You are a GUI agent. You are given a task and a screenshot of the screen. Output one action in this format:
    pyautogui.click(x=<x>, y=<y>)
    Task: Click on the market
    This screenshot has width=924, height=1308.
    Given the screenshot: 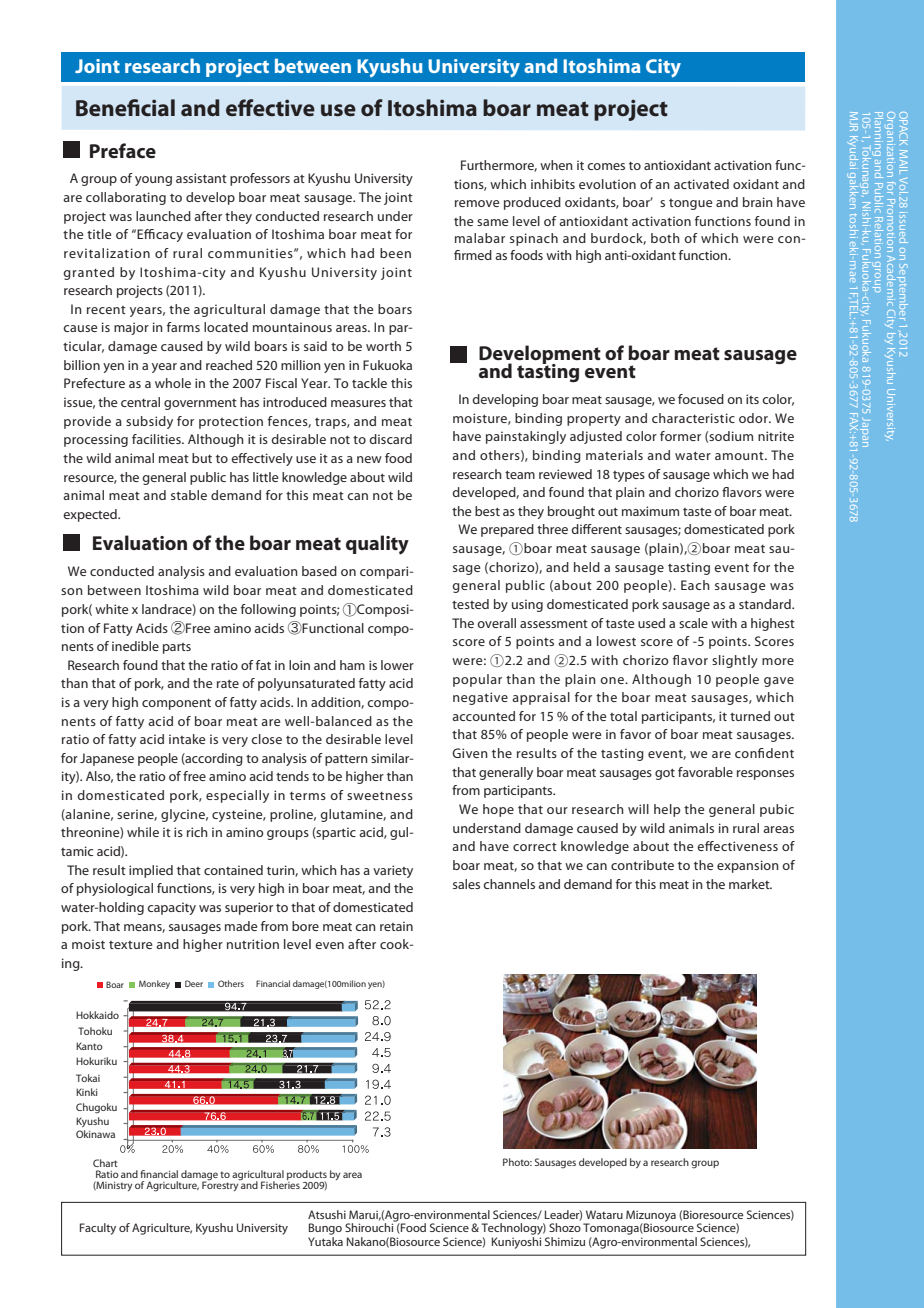 What is the action you would take?
    pyautogui.click(x=750, y=884)
